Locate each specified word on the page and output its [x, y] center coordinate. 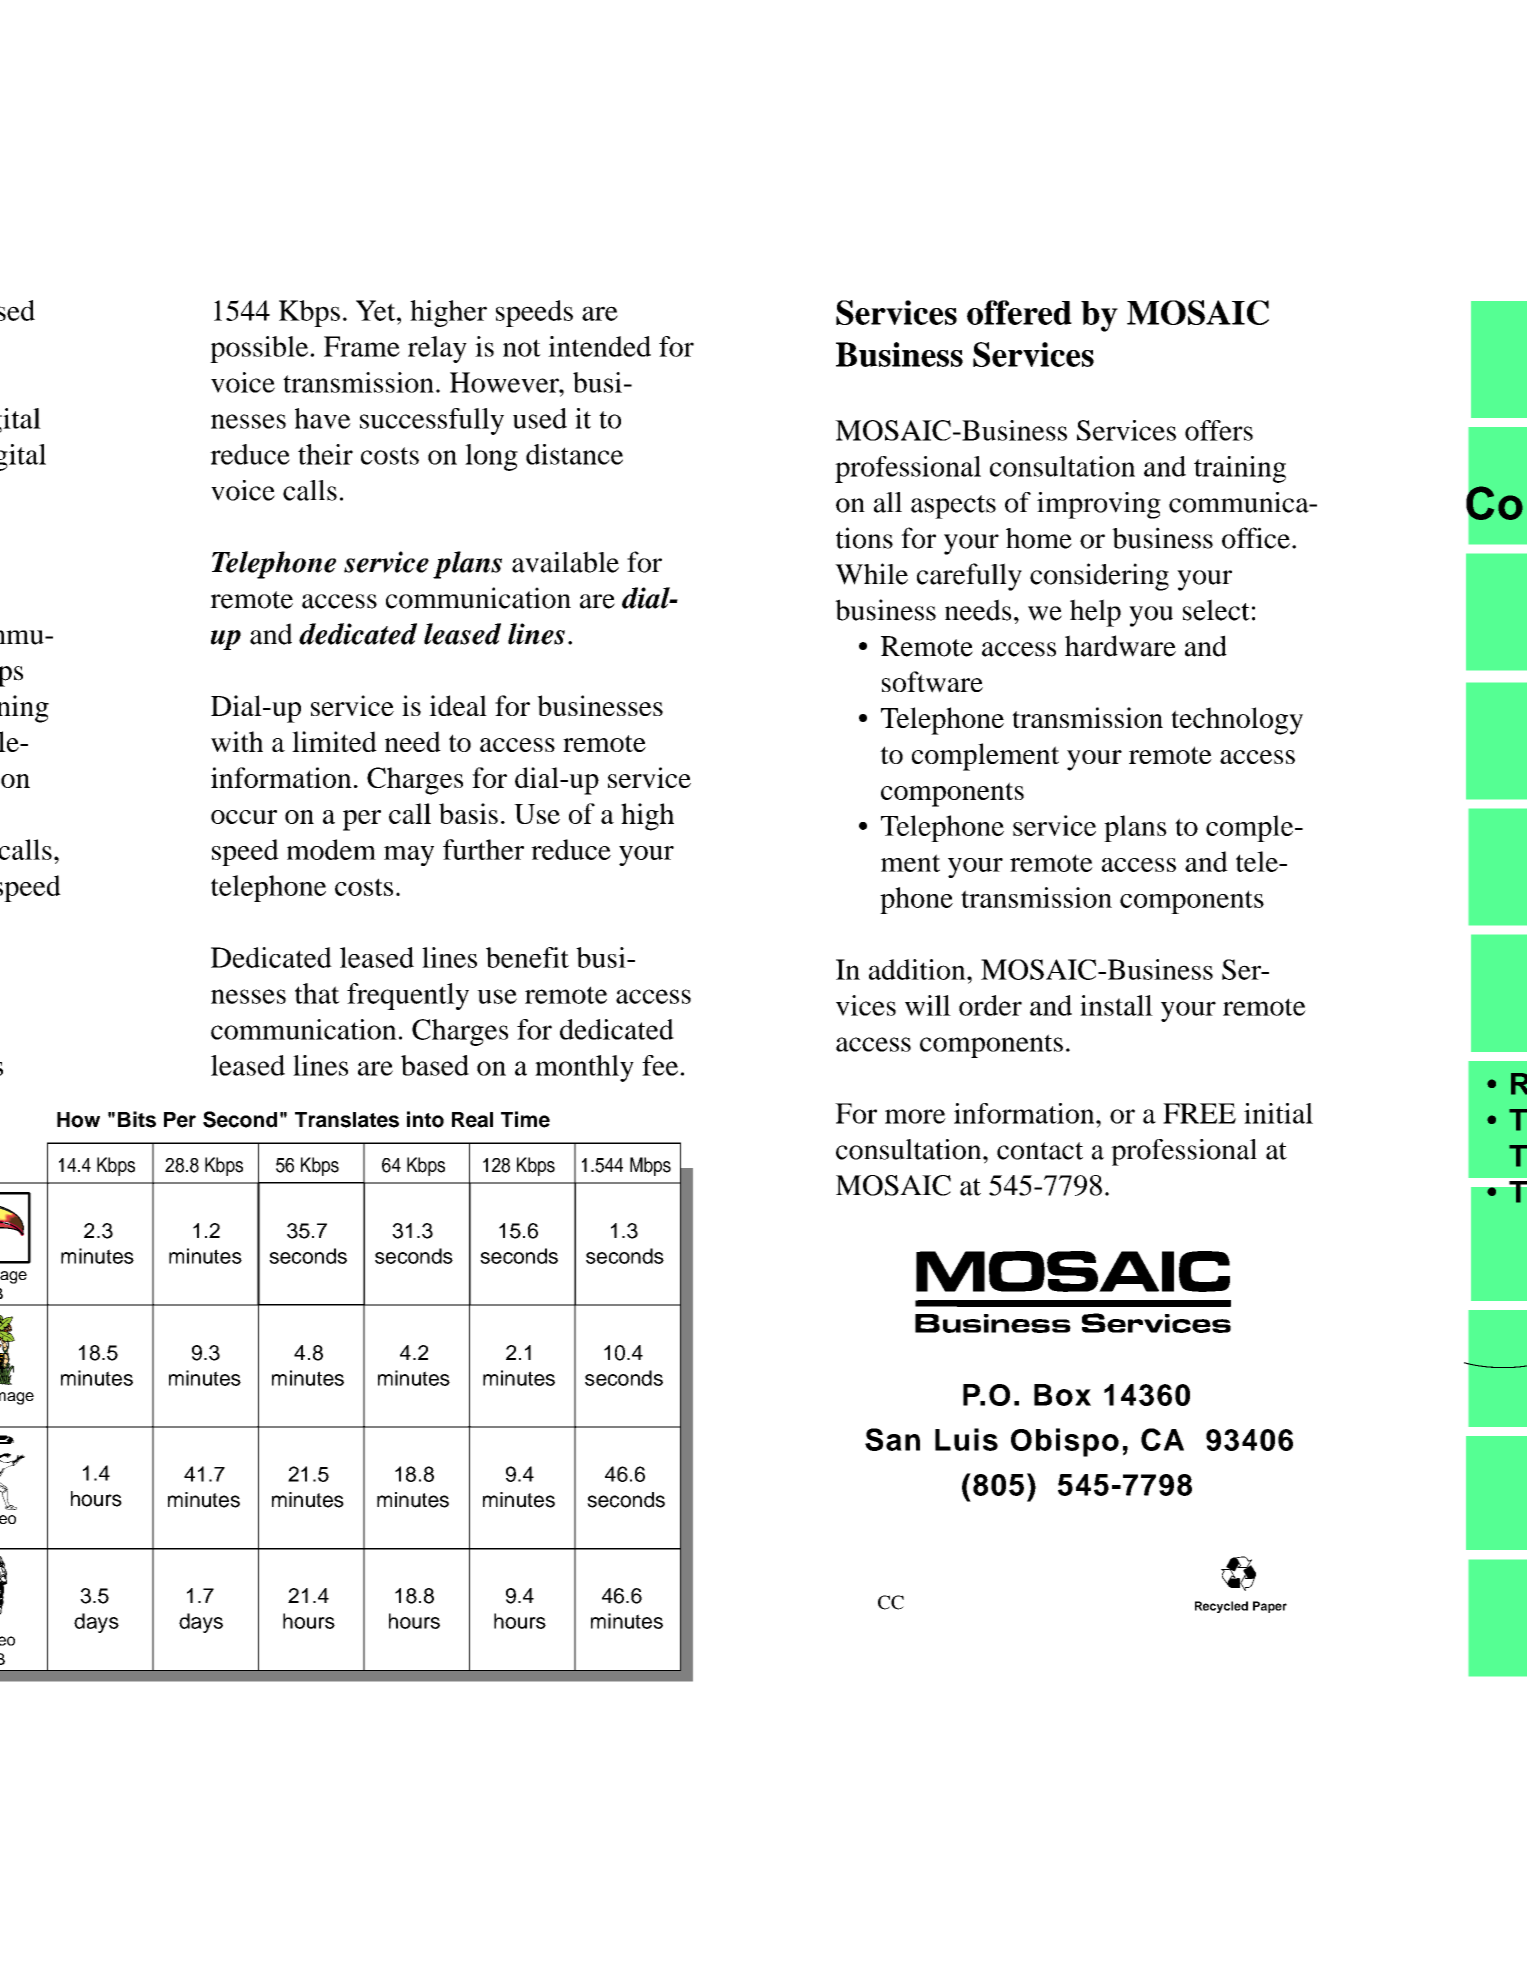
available [565, 562]
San [892, 1439]
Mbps [650, 1166]
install [1116, 1005]
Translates [347, 1120]
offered [1019, 312]
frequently [408, 996]
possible [260, 349]
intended [599, 346]
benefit [527, 957]
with [237, 741]
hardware [1120, 646]
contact [1040, 1151]
